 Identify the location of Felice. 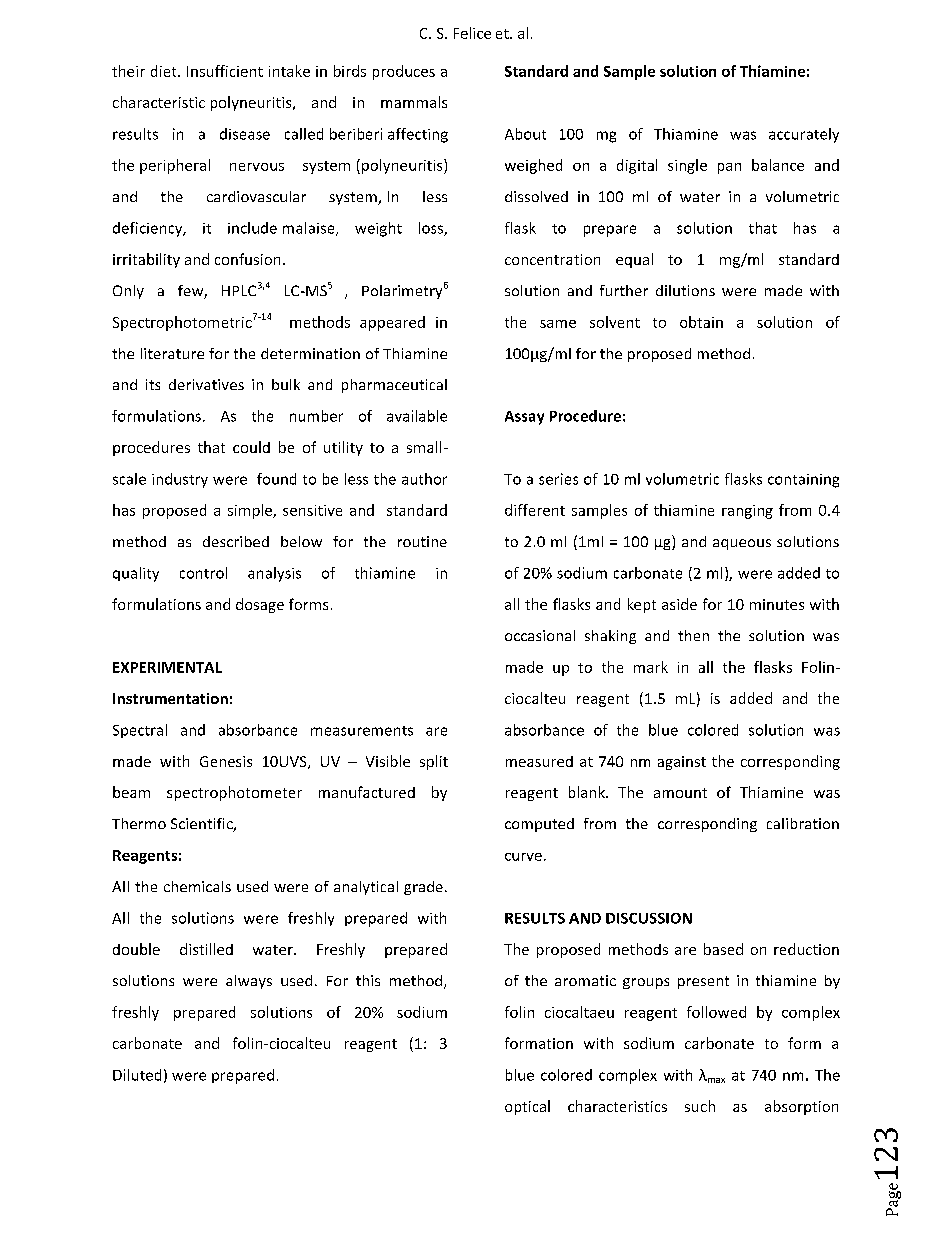
(472, 33).
